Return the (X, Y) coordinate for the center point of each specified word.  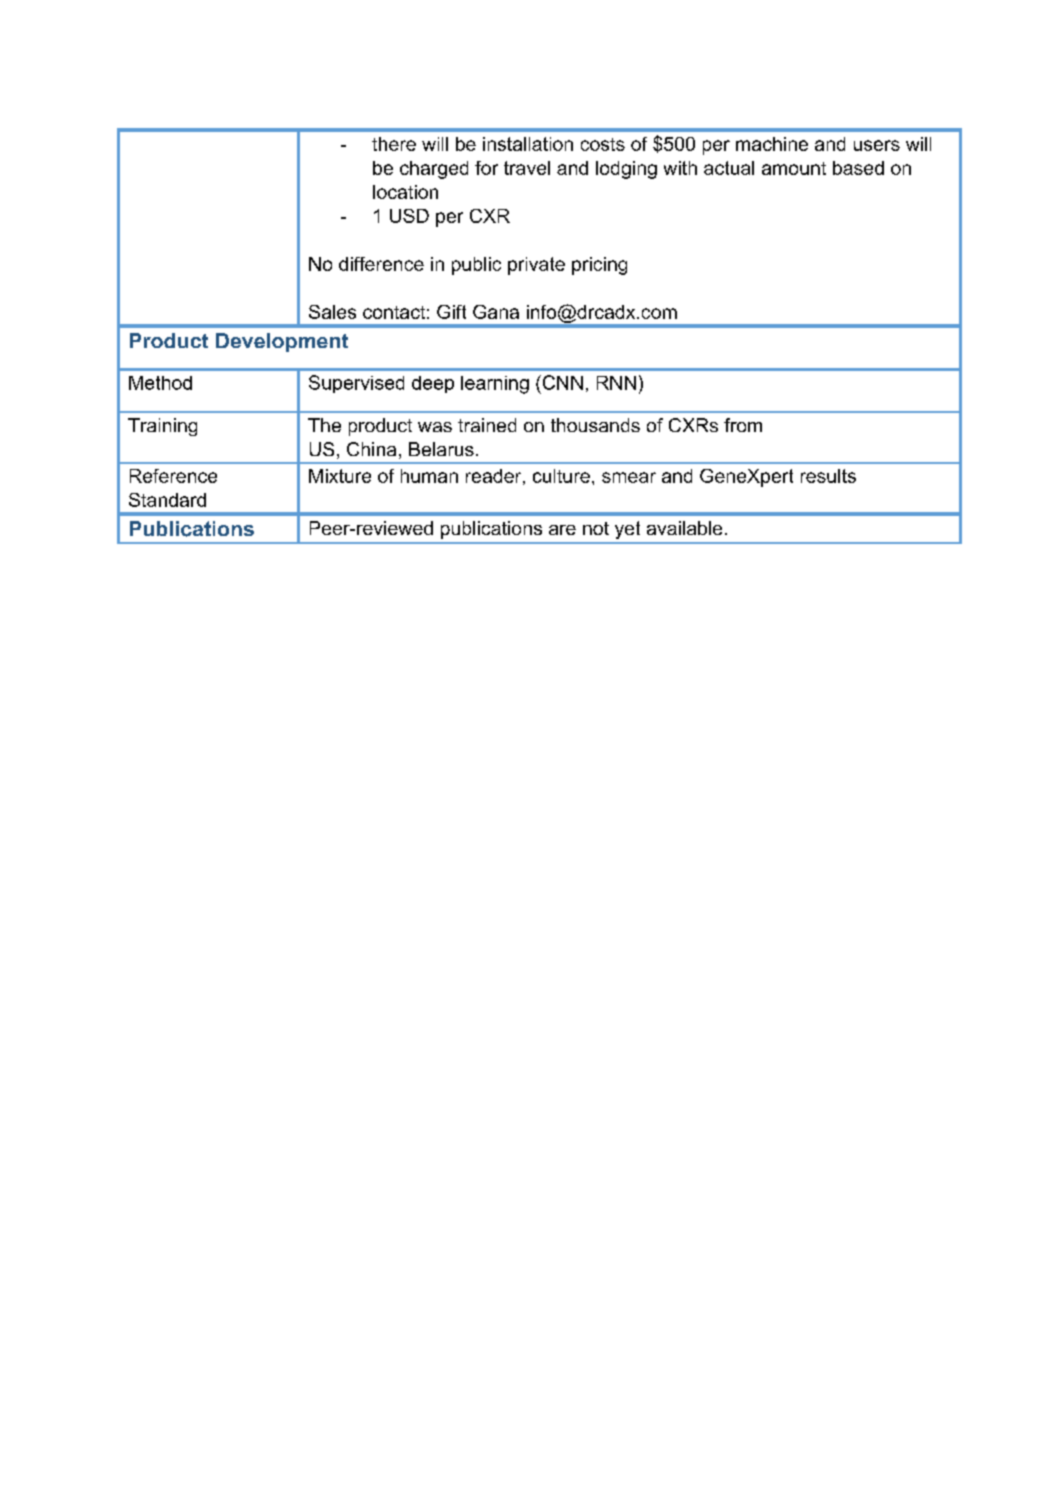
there (394, 144)
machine (772, 144)
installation (528, 144)
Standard (167, 500)
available (684, 528)
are (562, 530)
